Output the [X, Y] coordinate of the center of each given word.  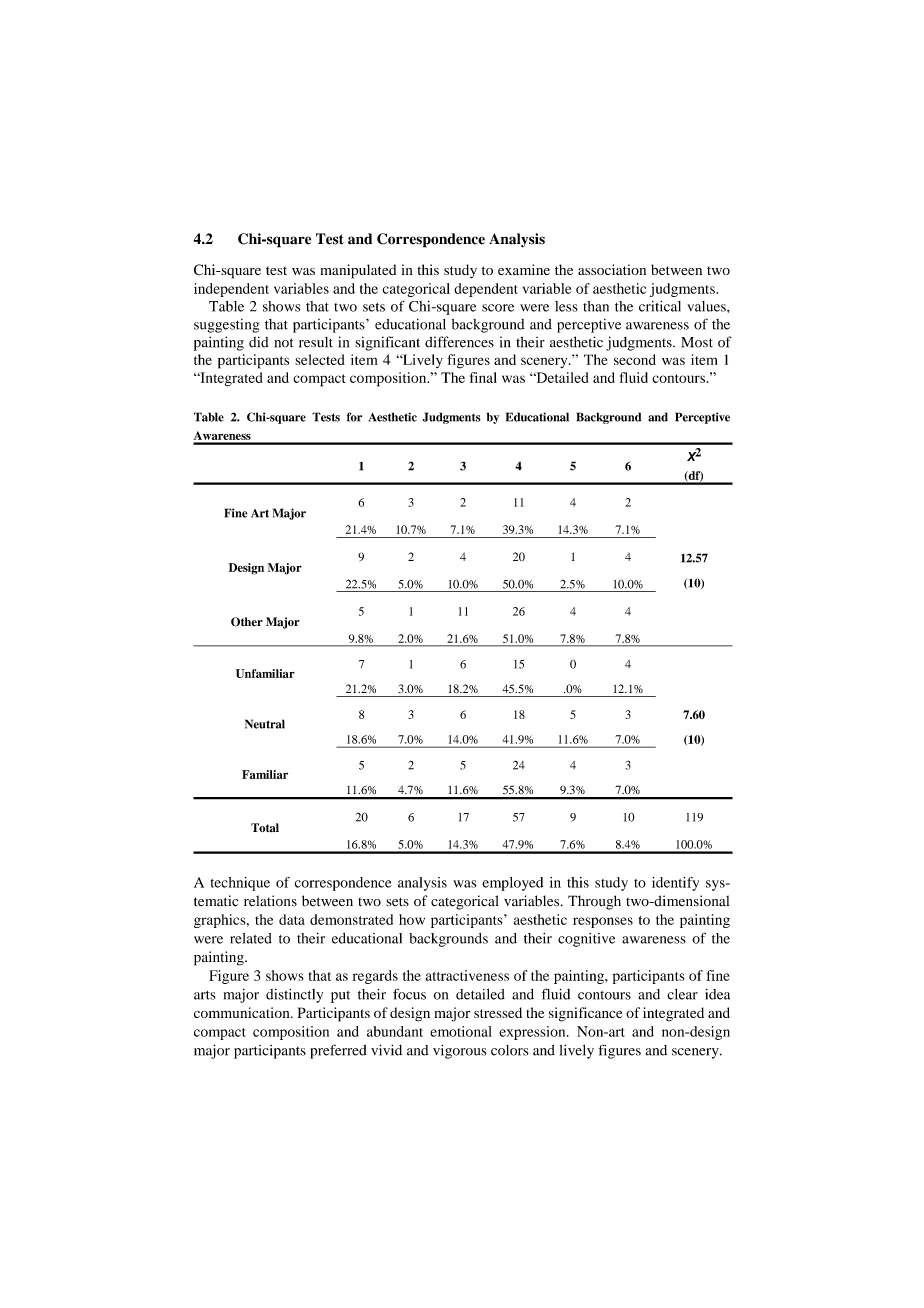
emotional [461, 1031]
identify [675, 884]
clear [682, 994]
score [498, 308]
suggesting [226, 326]
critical [660, 306]
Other [247, 622]
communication [243, 1012]
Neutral [265, 724]
